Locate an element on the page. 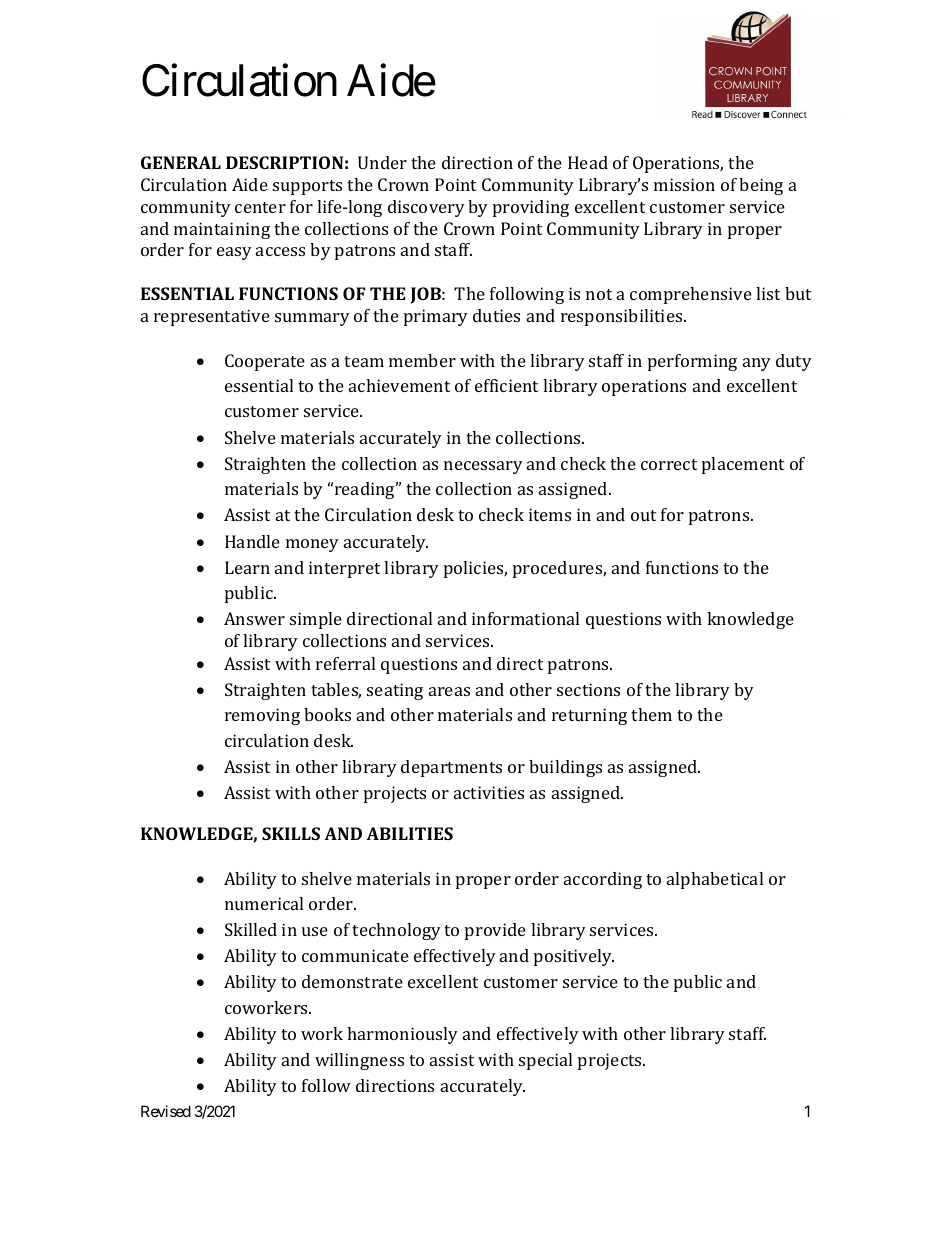 This document has height=1233, width=952. special is located at coordinates (545, 1061).
